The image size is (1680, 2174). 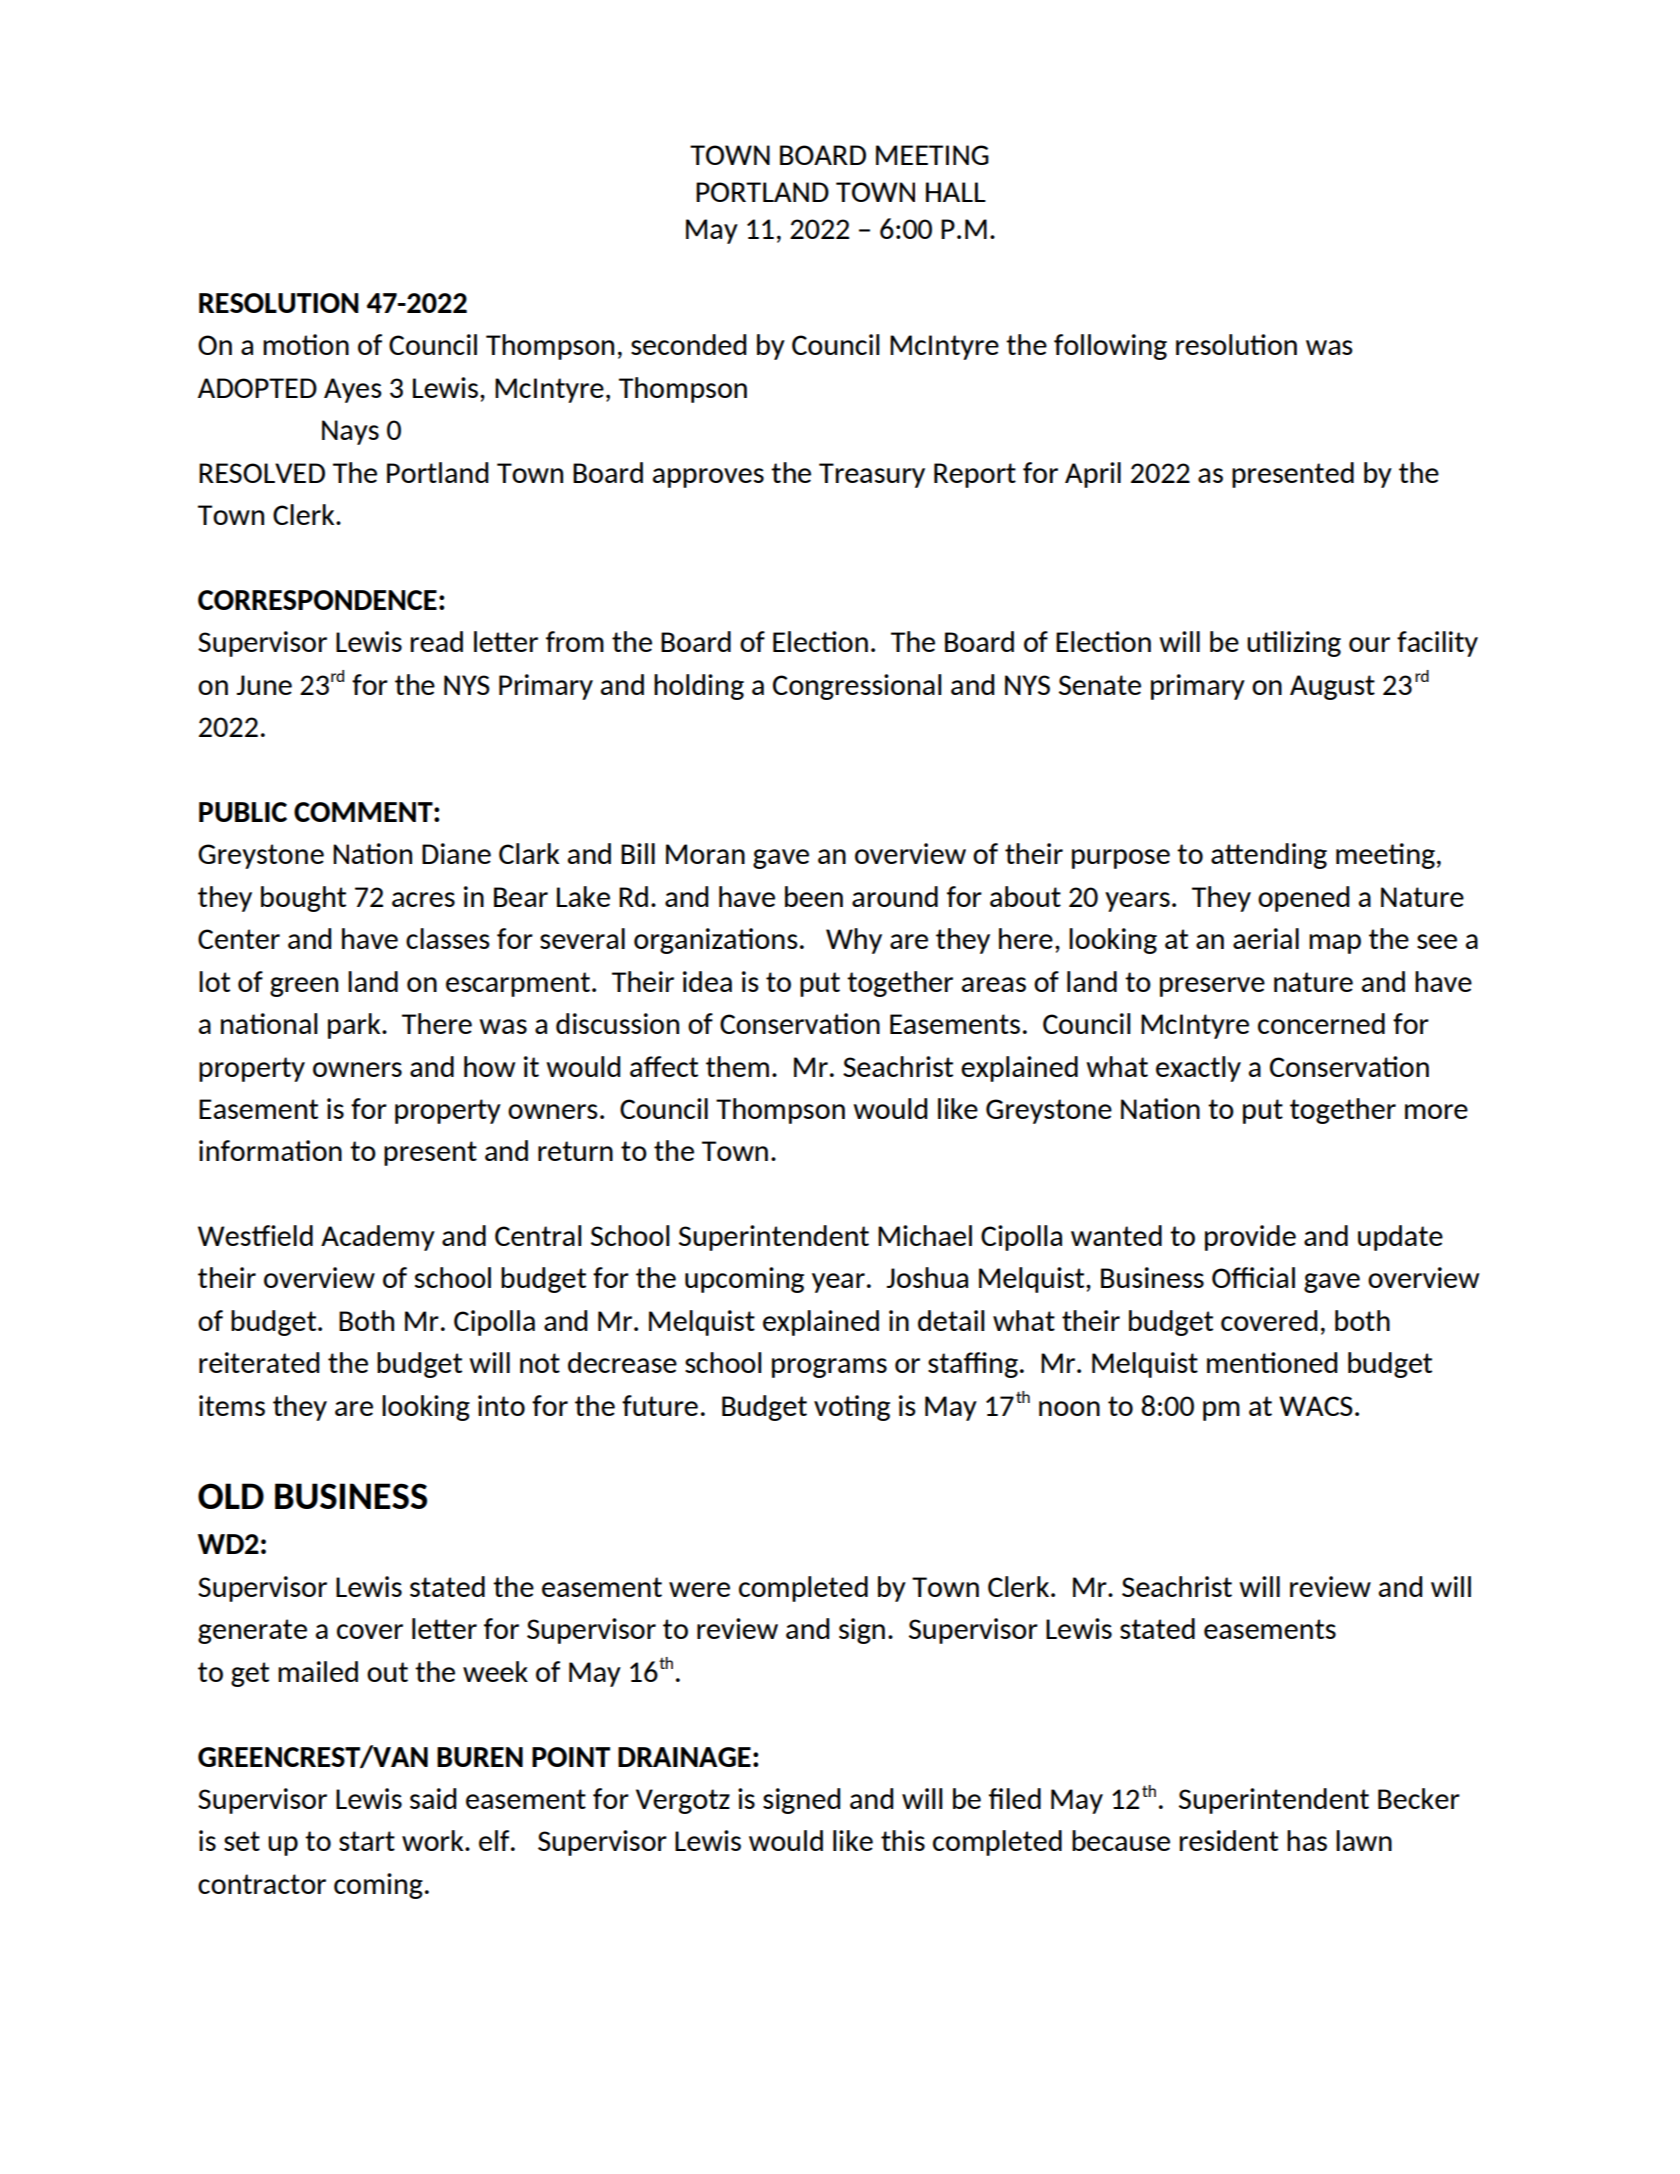 What do you see at coordinates (829, 1368) in the page?
I see `programs` at bounding box center [829, 1368].
